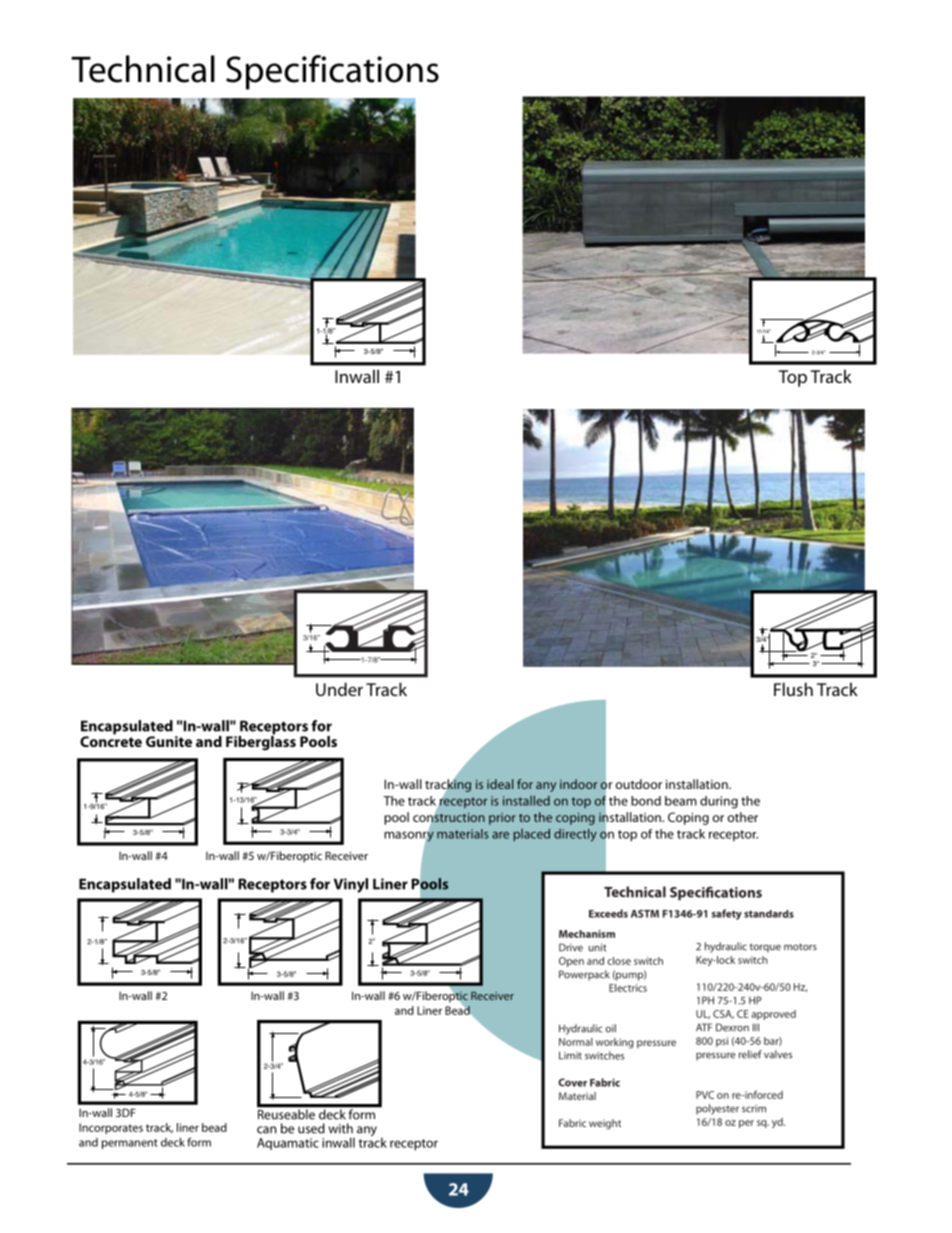  I want to click on Powerpack, so click(584, 975).
